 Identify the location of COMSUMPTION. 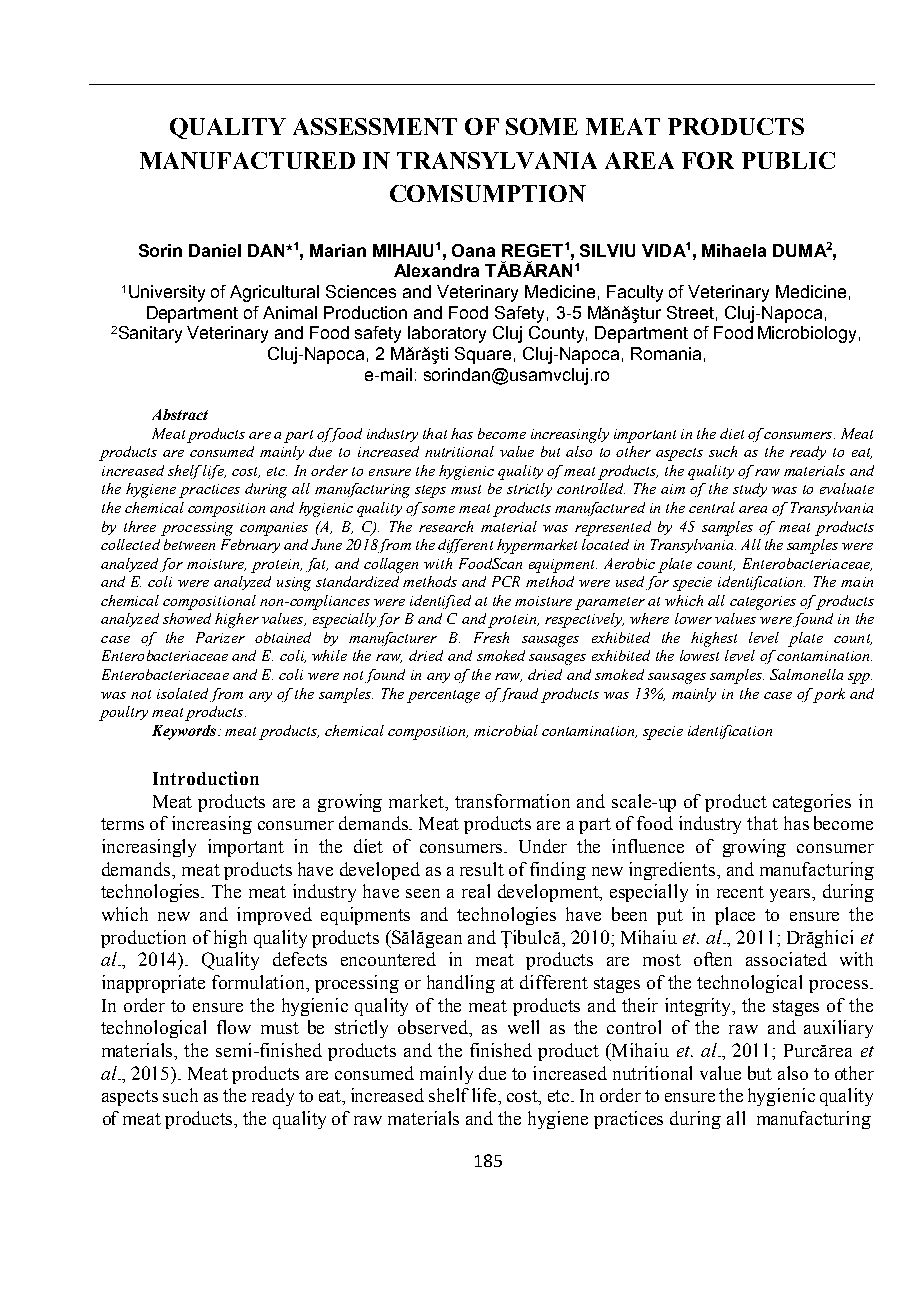
(488, 193).
